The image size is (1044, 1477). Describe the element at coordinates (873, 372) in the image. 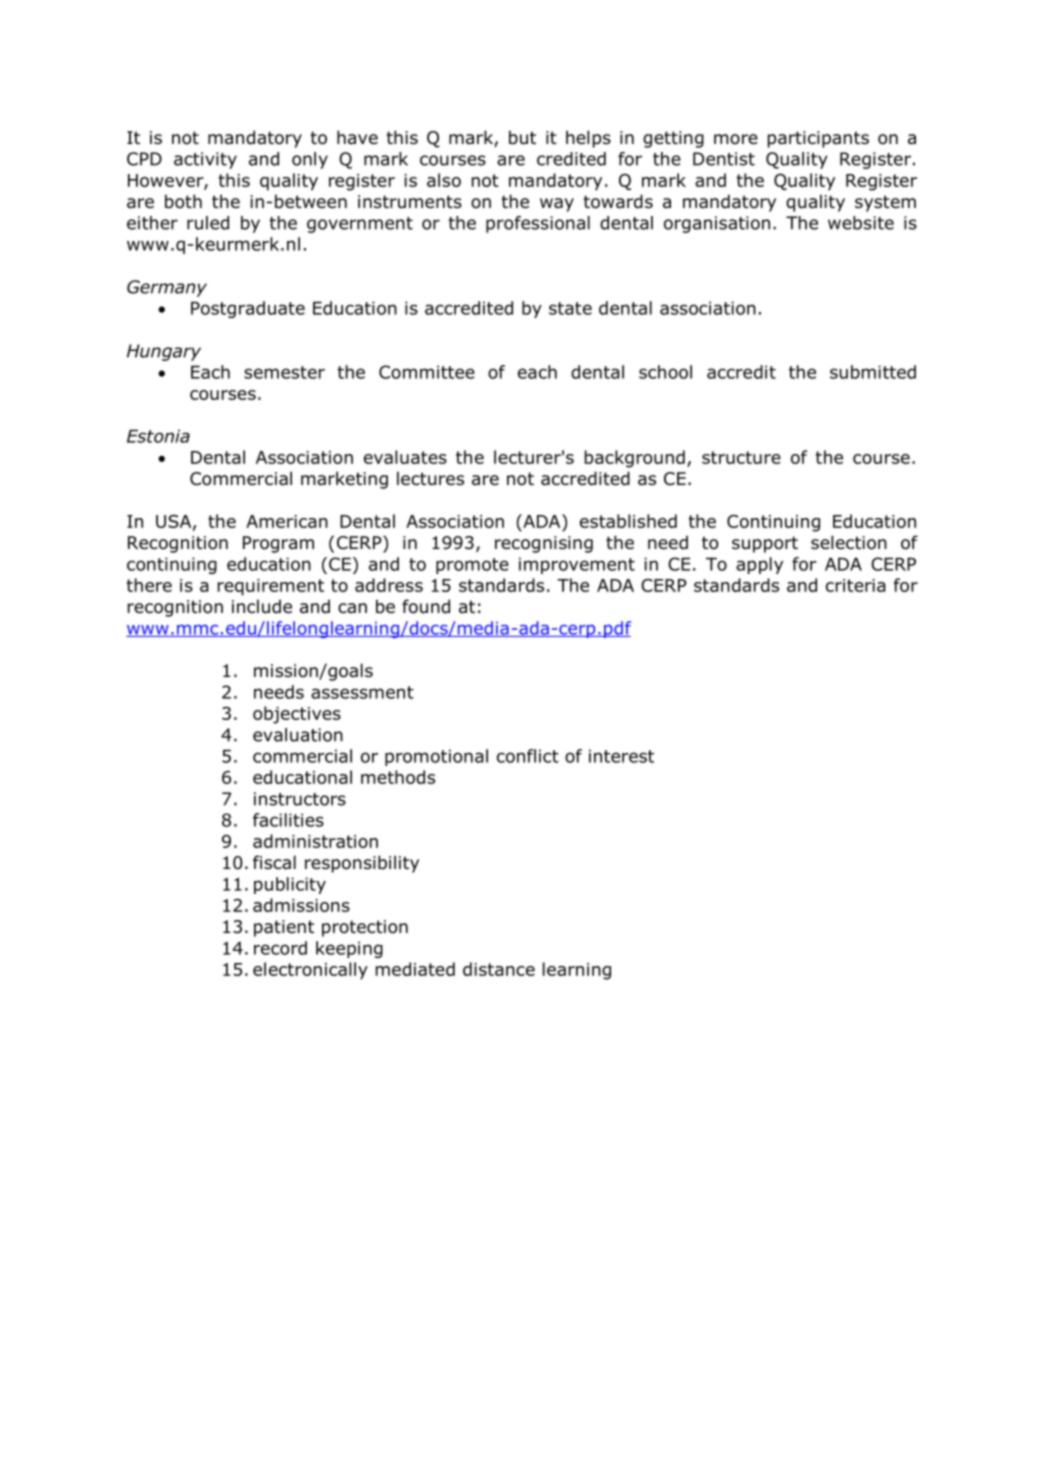

I see `submitted` at that location.
